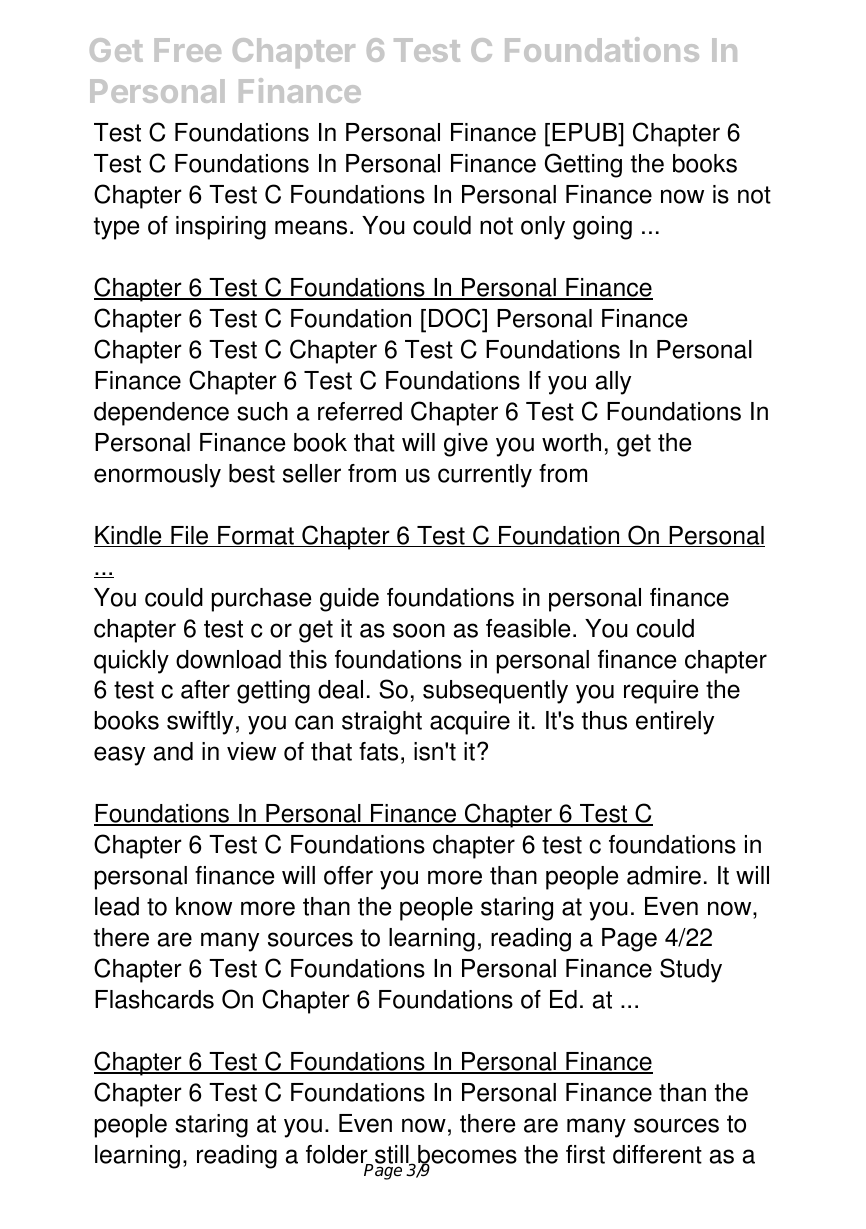 The image size is (866, 1229). I want to click on Flashcards, so click(154, 999).
